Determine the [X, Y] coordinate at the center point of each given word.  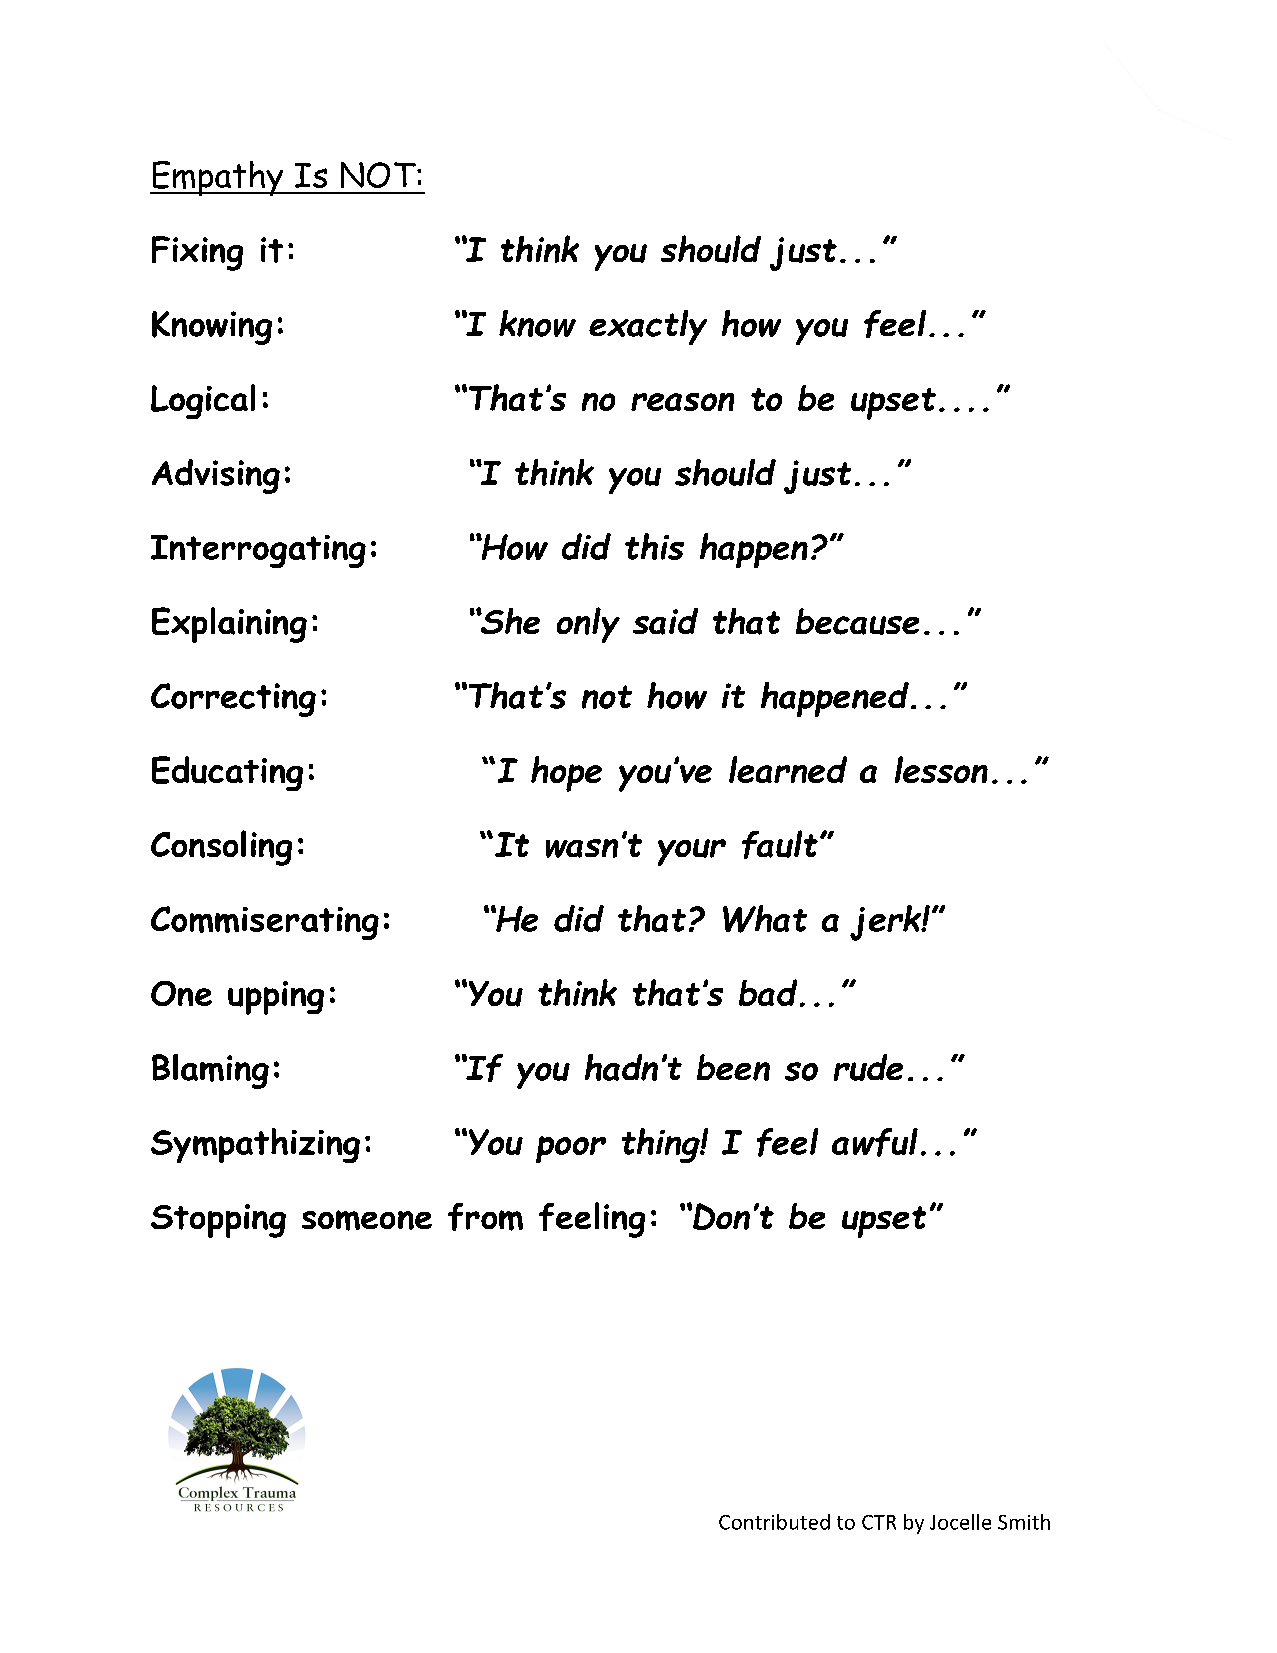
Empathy [218, 178]
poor [571, 1149]
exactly [648, 327]
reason [682, 402]
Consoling [221, 848]
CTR [879, 1522]
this [654, 546]
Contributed [774, 1522]
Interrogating [258, 551]
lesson [941, 769]
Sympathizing [255, 1145]
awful [875, 1142]
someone [367, 1220]
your [692, 852]
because [857, 621]
